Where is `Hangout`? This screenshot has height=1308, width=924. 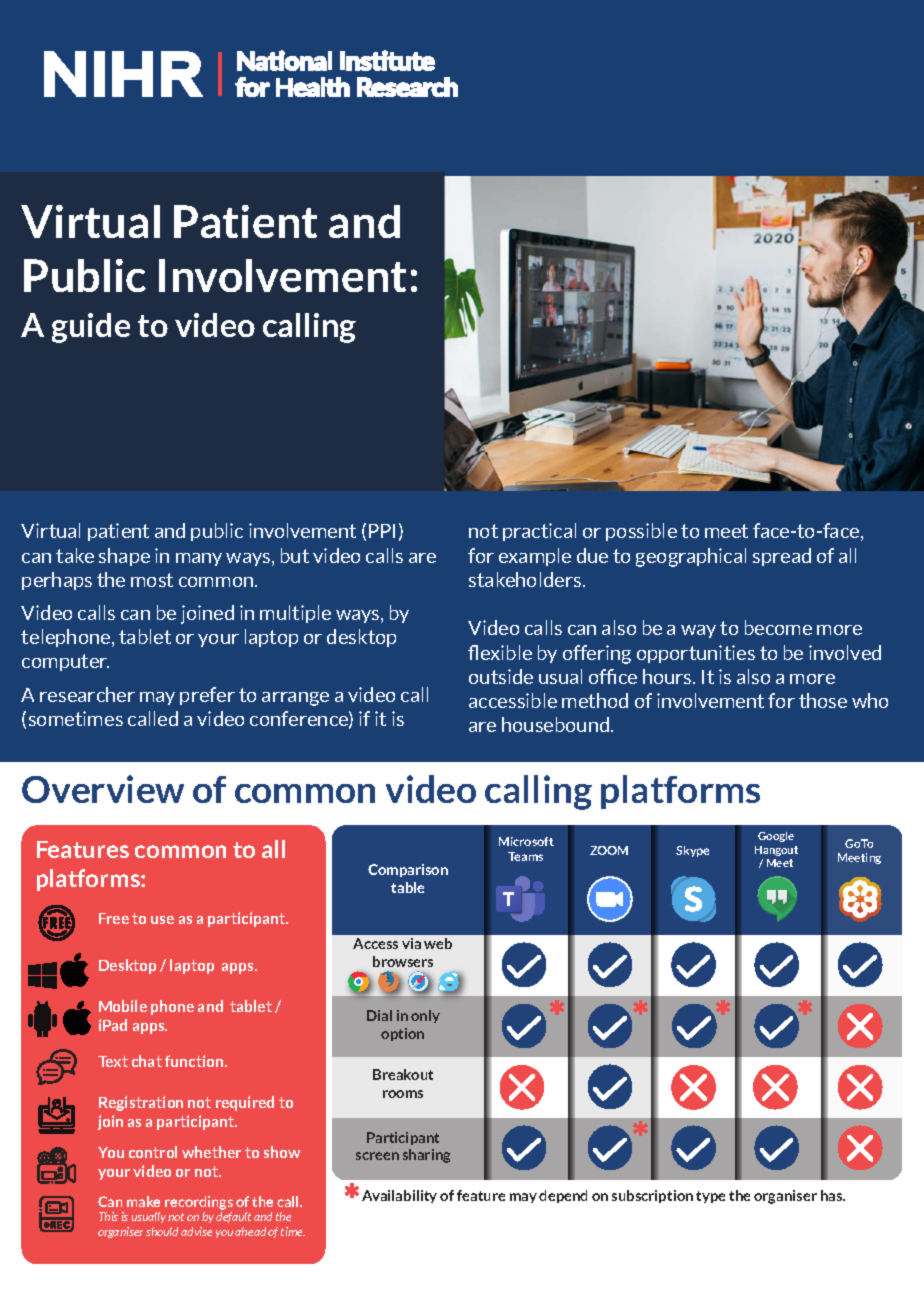
Hangout is located at coordinates (776, 851).
